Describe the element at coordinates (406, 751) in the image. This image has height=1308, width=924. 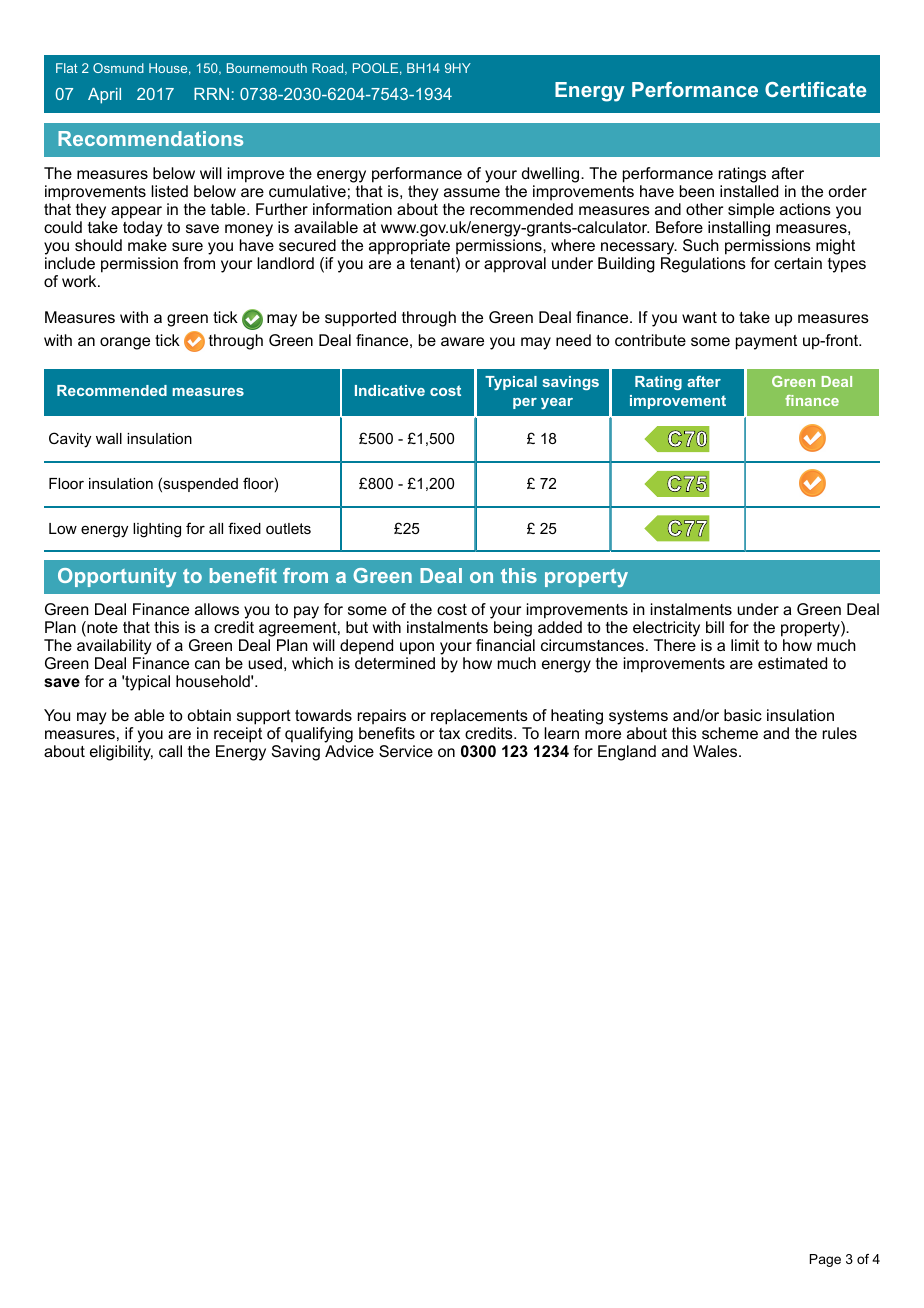
I see `Service` at that location.
